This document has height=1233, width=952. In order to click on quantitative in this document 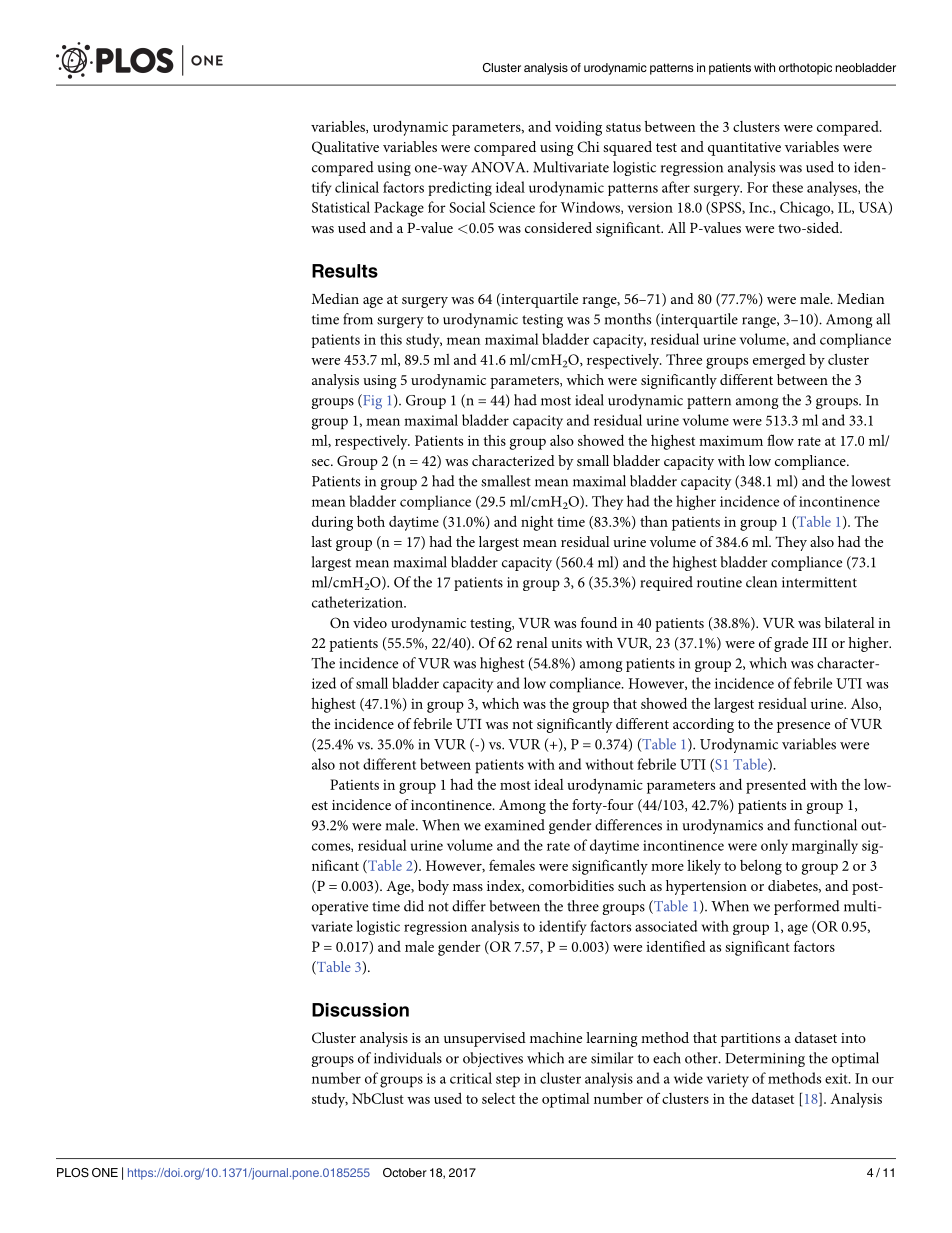, I will do `click(744, 149)`.
